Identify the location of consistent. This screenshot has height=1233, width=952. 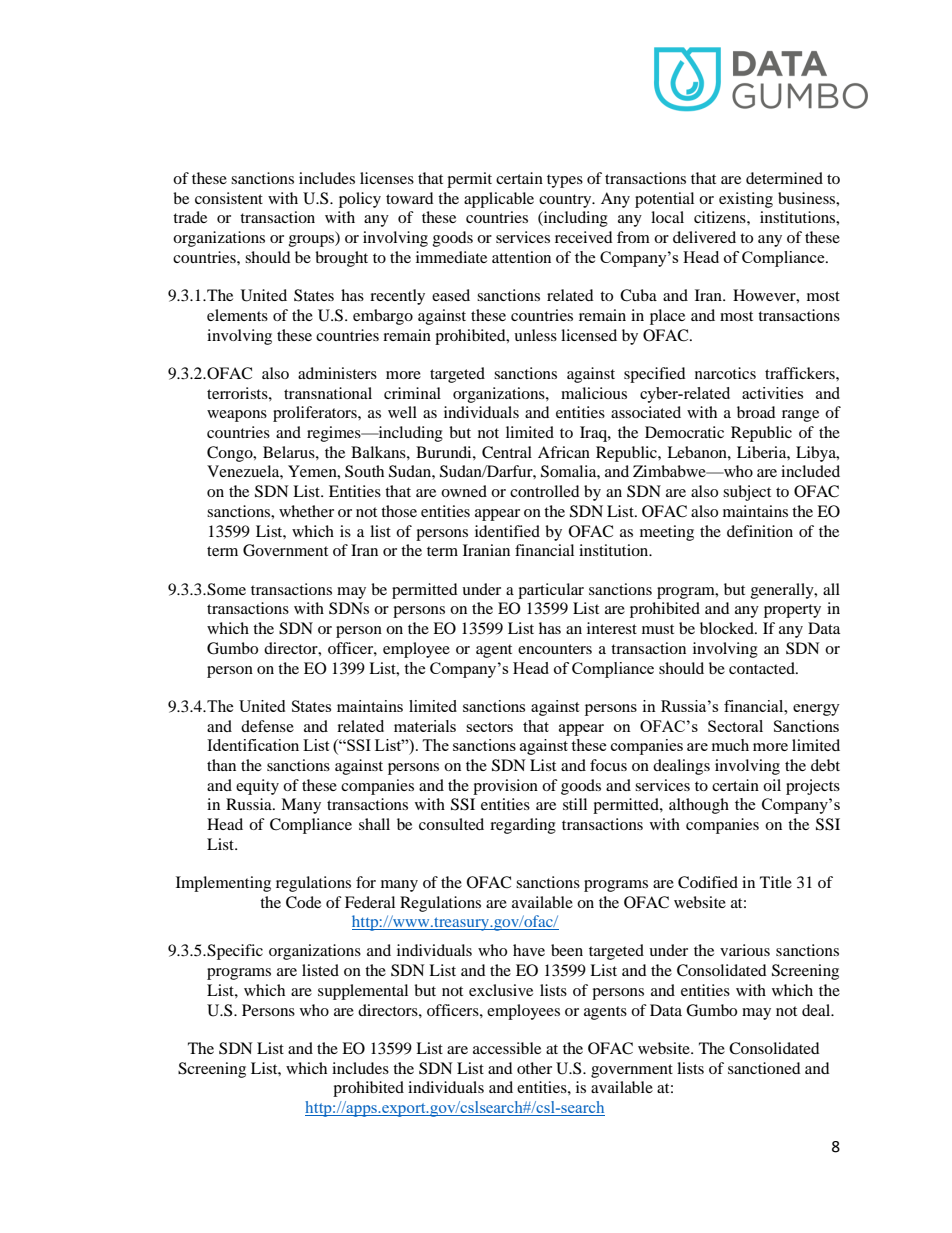
(229, 198).
